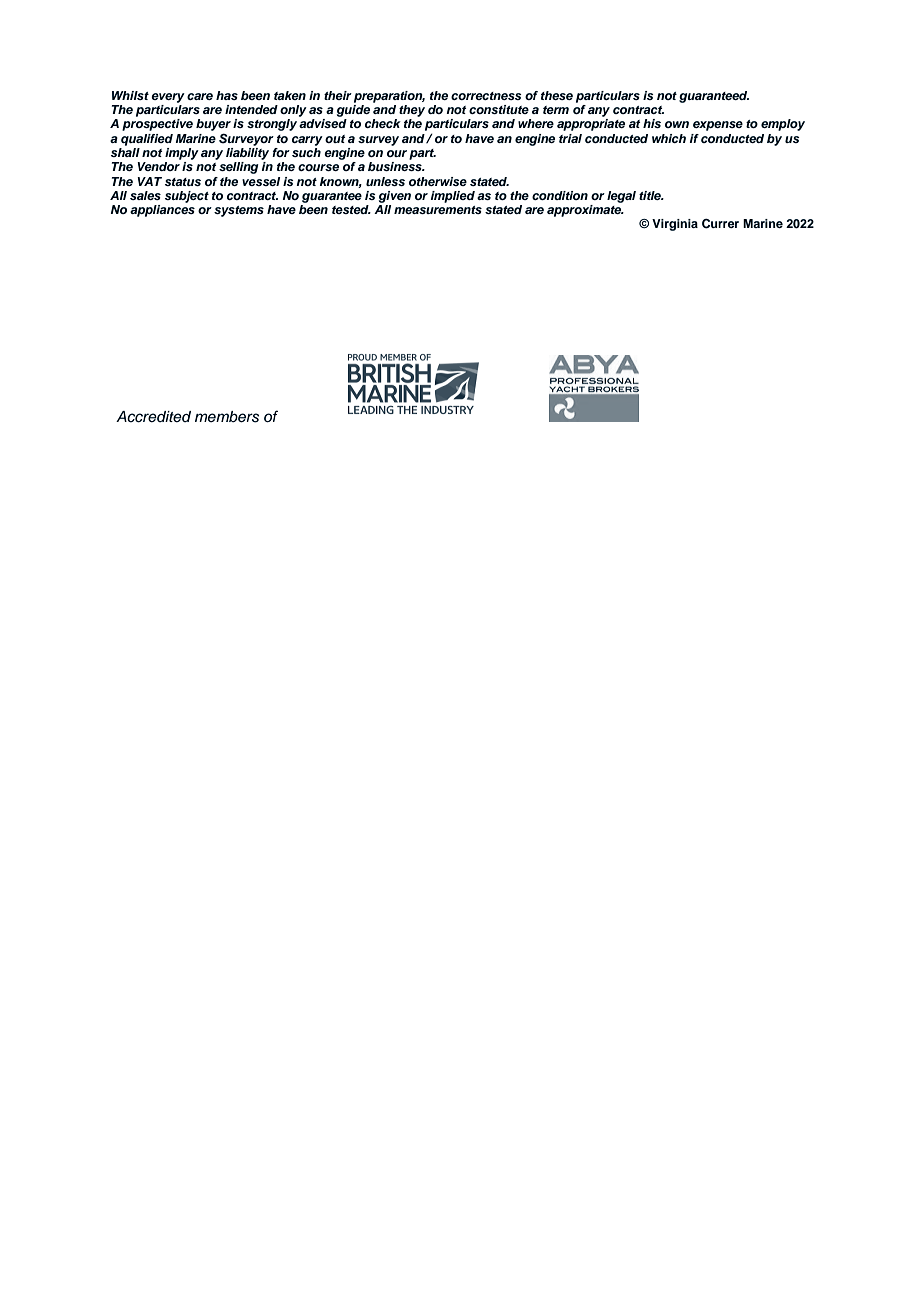  I want to click on care, so click(200, 96).
